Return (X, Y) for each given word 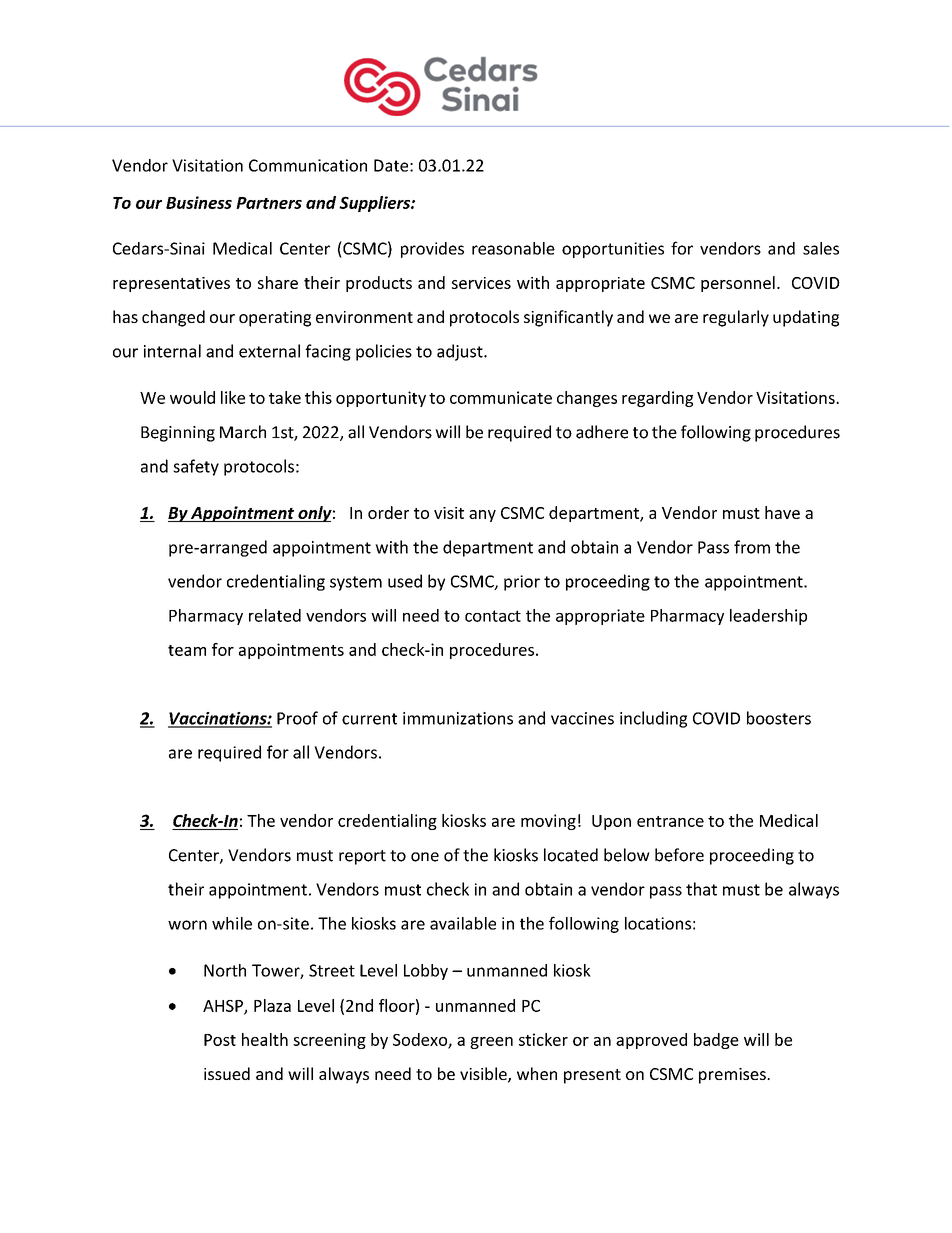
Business (199, 202)
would (192, 397)
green (491, 1043)
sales (821, 248)
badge (716, 1041)
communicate (501, 397)
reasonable (513, 248)
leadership (768, 617)
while (232, 923)
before (679, 855)
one (425, 857)
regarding (657, 399)
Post (220, 1040)
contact (493, 616)
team (187, 650)
